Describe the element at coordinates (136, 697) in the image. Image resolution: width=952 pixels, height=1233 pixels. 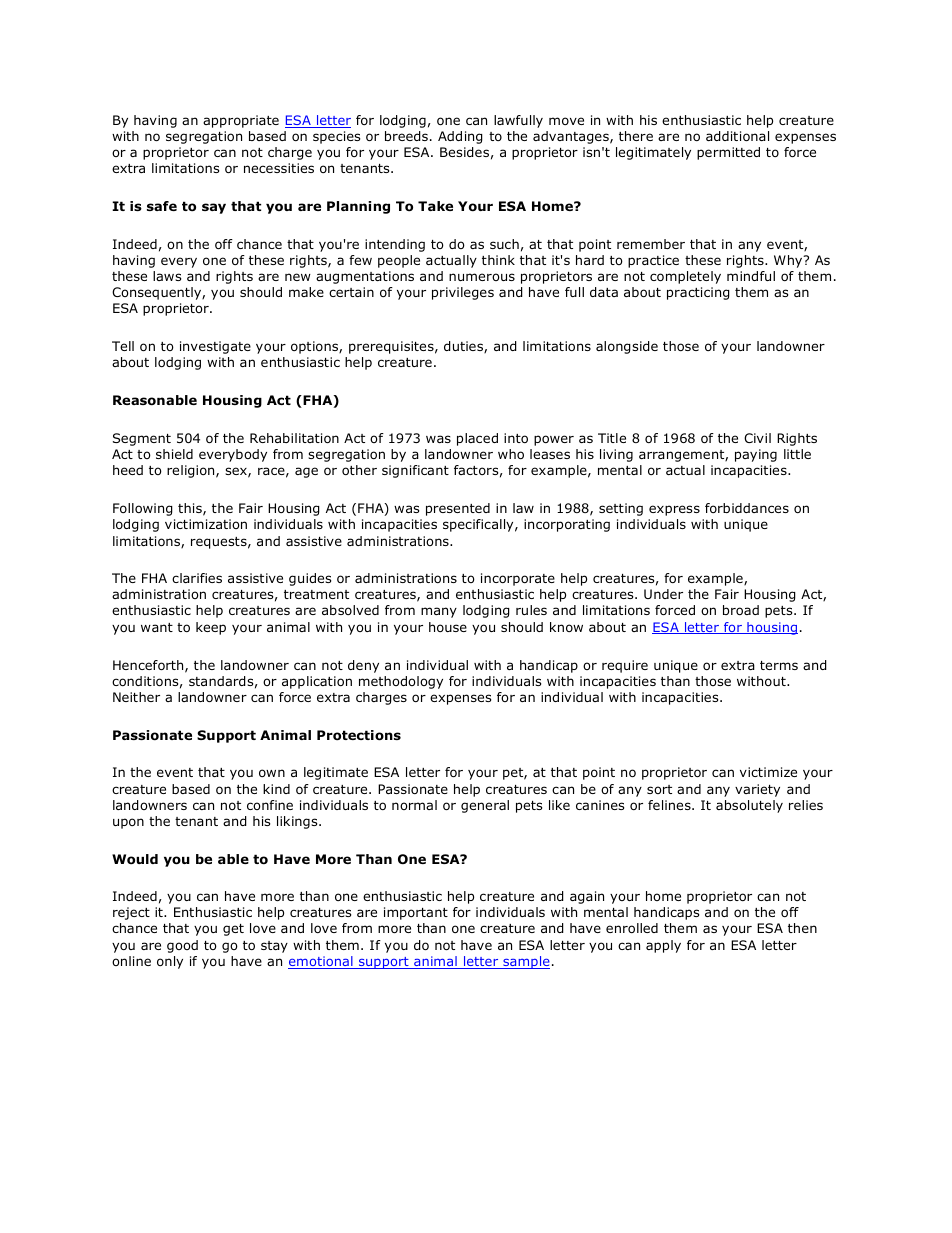
I see `Neither` at that location.
